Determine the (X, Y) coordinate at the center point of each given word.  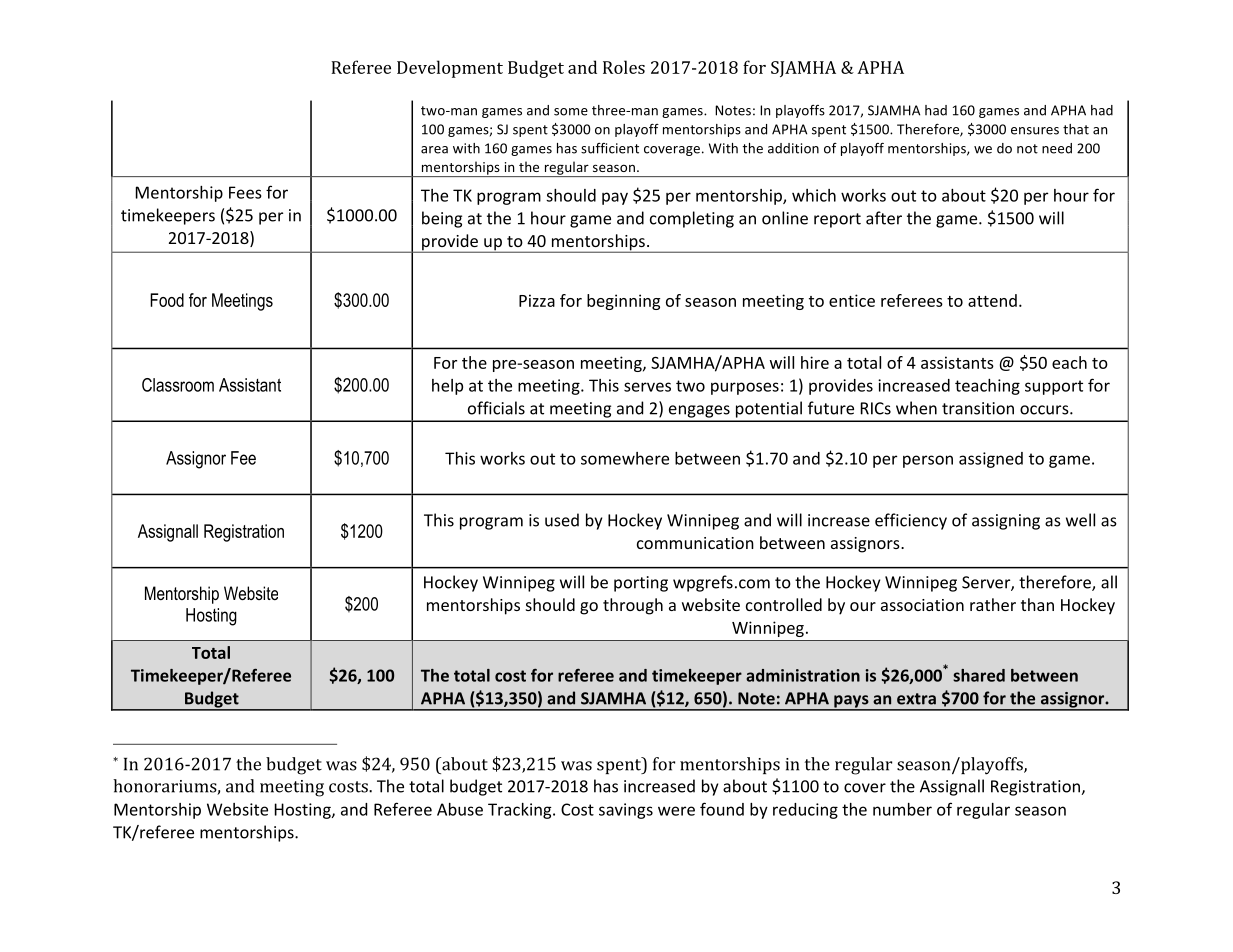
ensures (1035, 131)
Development (450, 69)
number (902, 809)
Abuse (460, 809)
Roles (624, 67)
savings (626, 811)
